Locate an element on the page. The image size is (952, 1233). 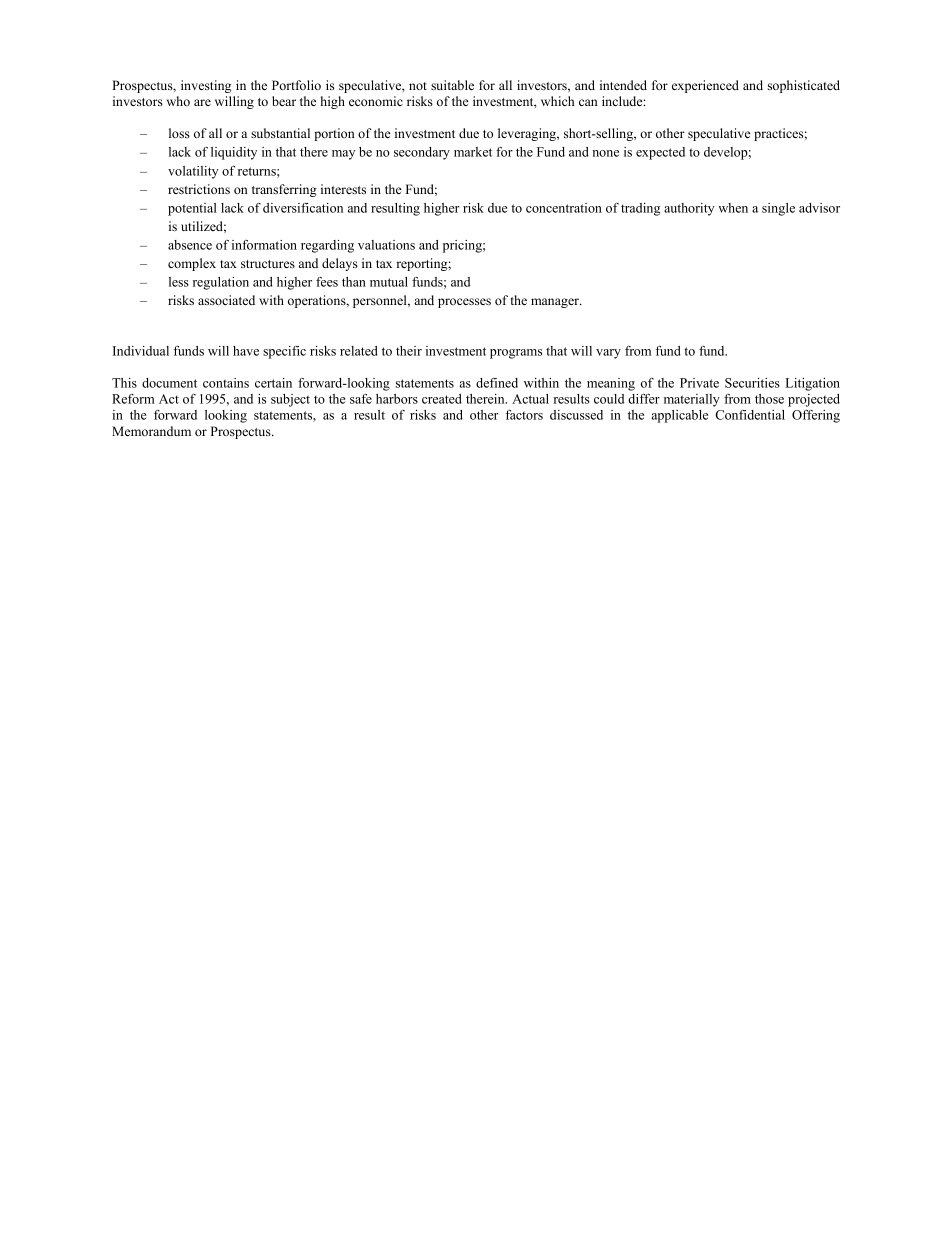
experienced is located at coordinates (705, 86).
